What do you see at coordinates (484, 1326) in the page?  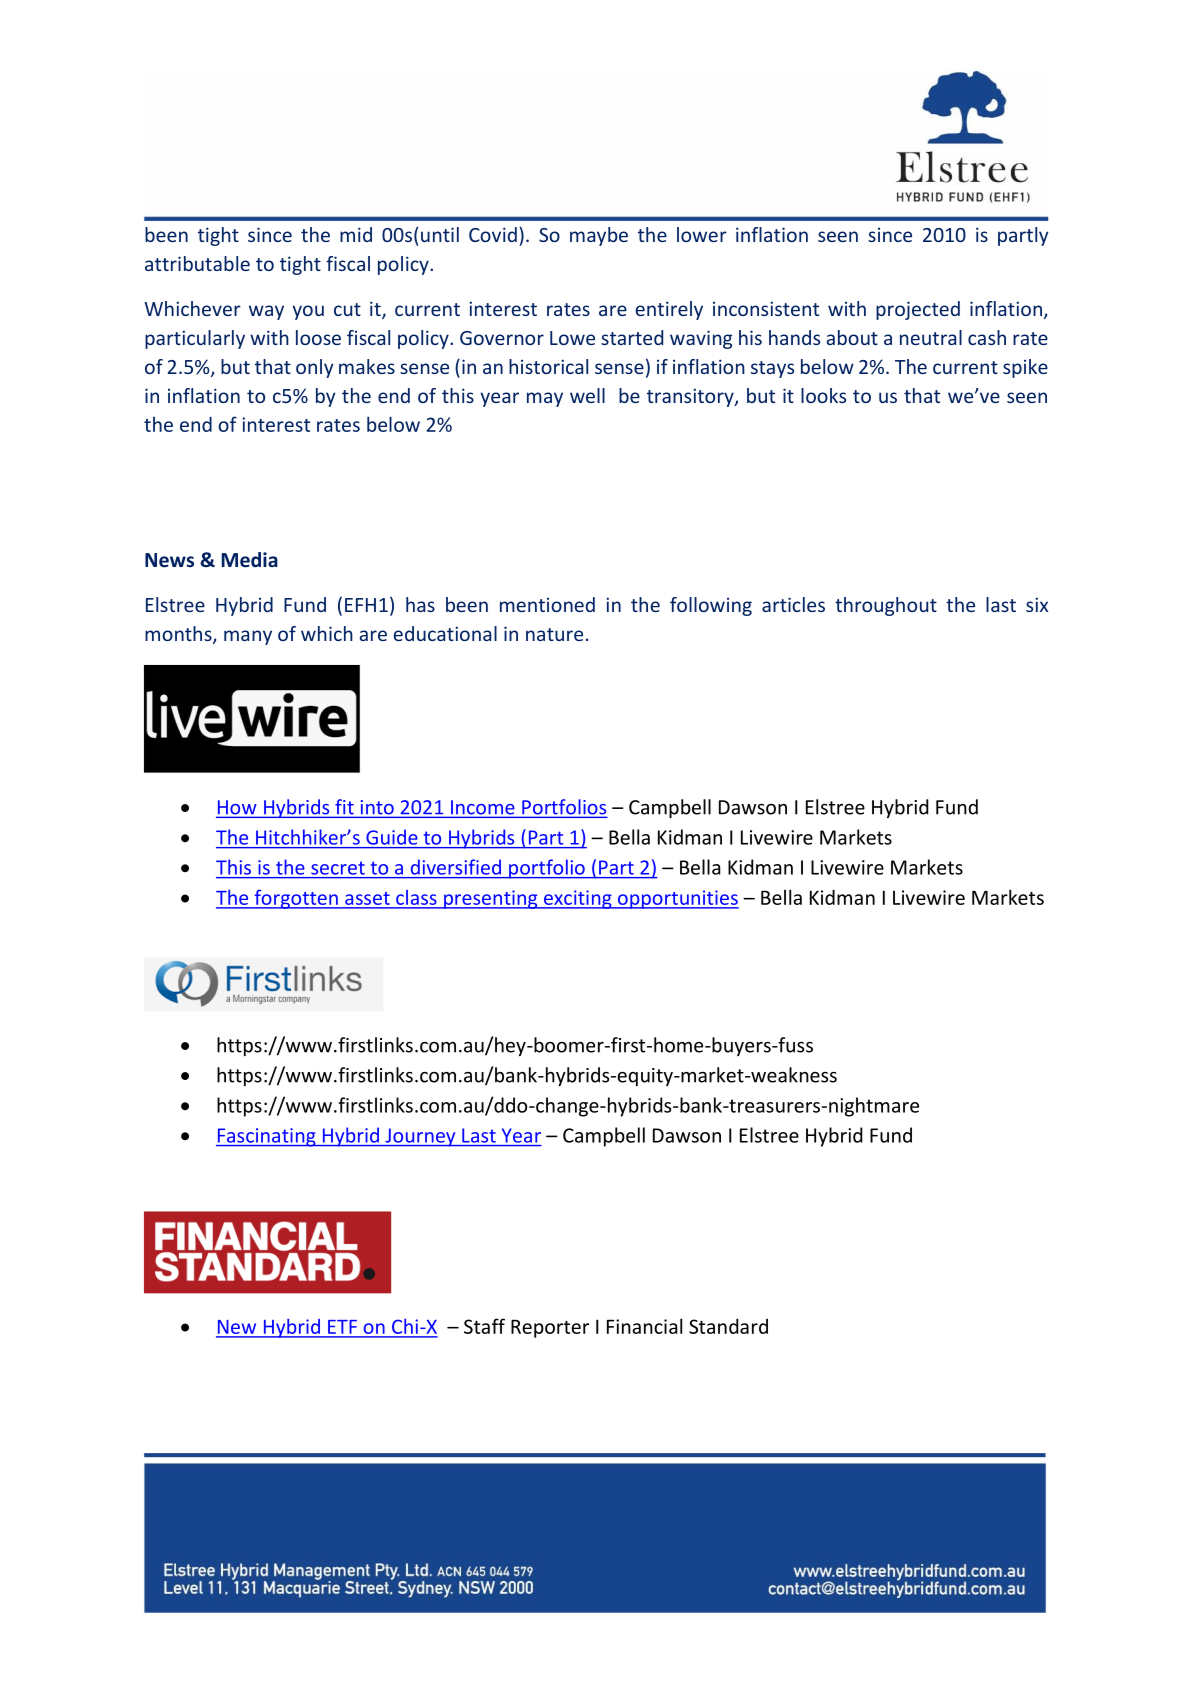 I see `Staff` at bounding box center [484, 1326].
